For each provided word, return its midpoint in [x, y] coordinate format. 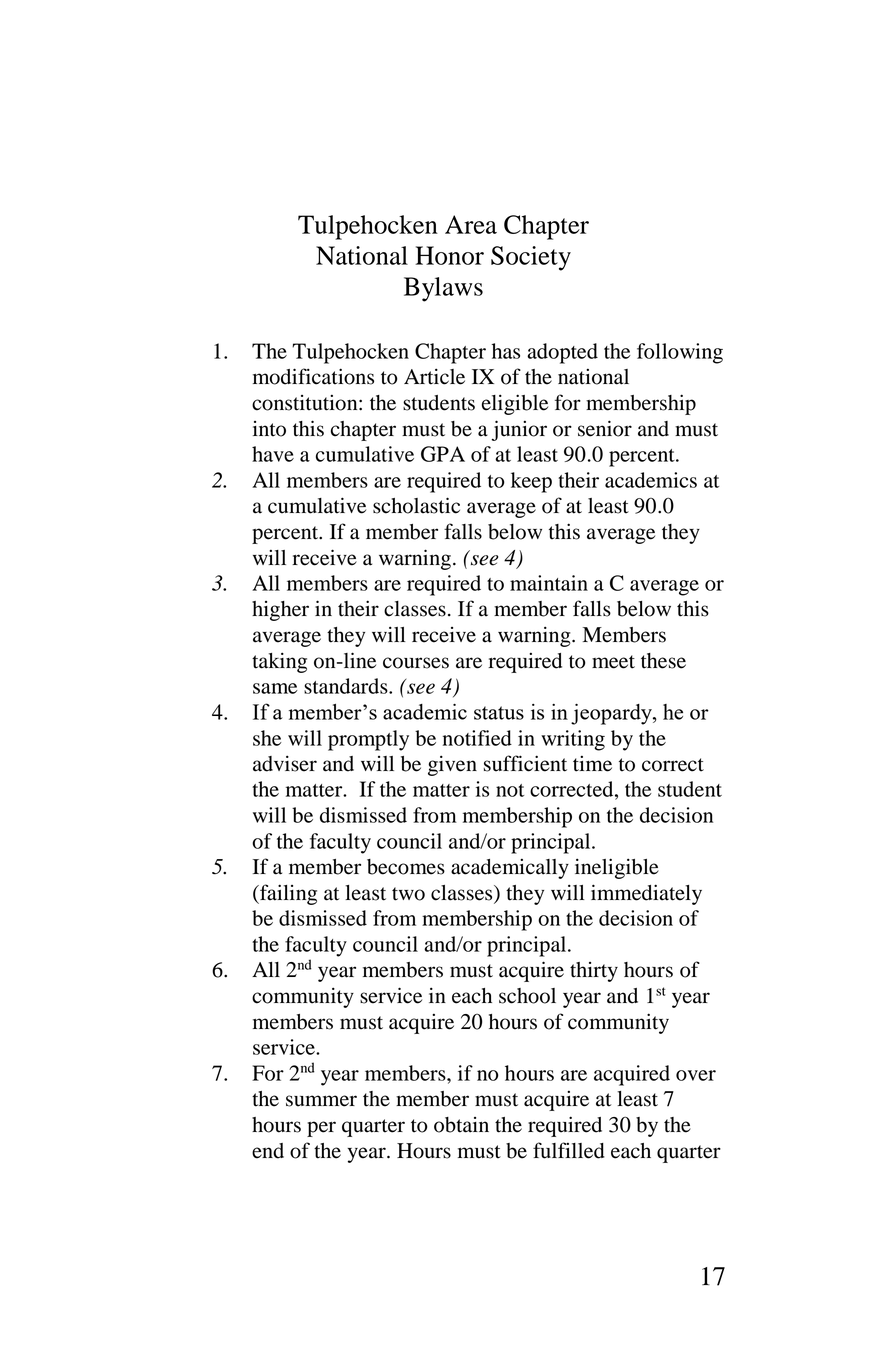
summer [321, 1101]
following [680, 353]
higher [280, 611]
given [452, 765]
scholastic [416, 505]
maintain [549, 583]
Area [471, 224]
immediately [646, 894]
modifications [313, 376]
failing [287, 894]
